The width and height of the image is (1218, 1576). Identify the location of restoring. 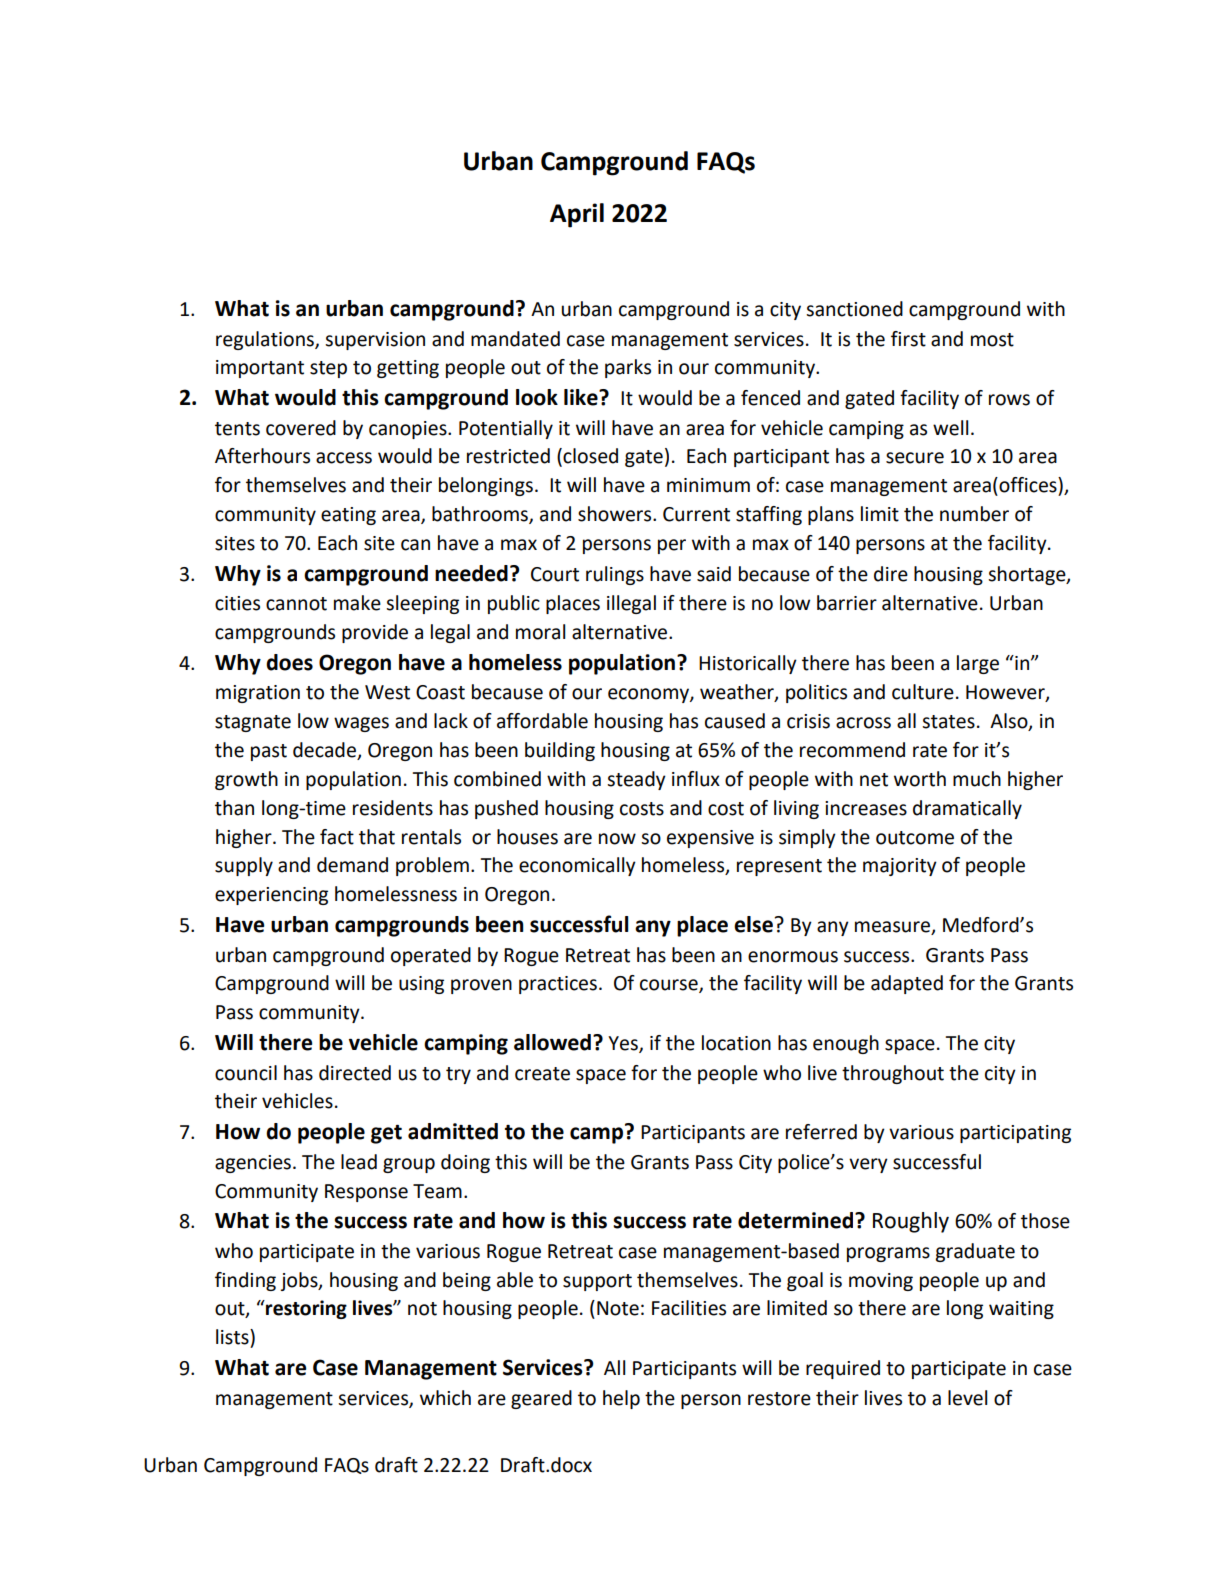
(305, 1309).
